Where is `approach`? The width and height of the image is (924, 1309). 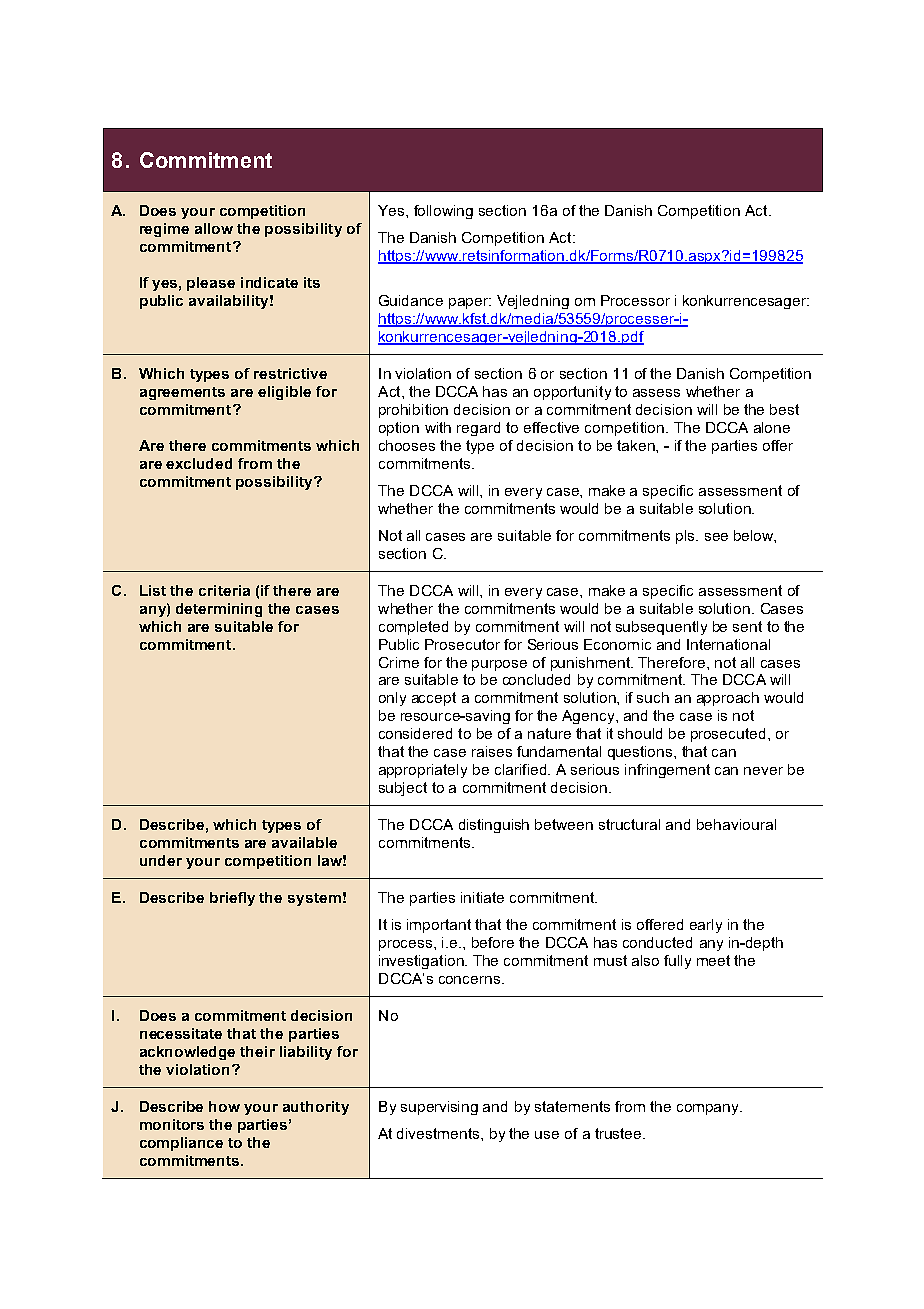
approach is located at coordinates (728, 699).
